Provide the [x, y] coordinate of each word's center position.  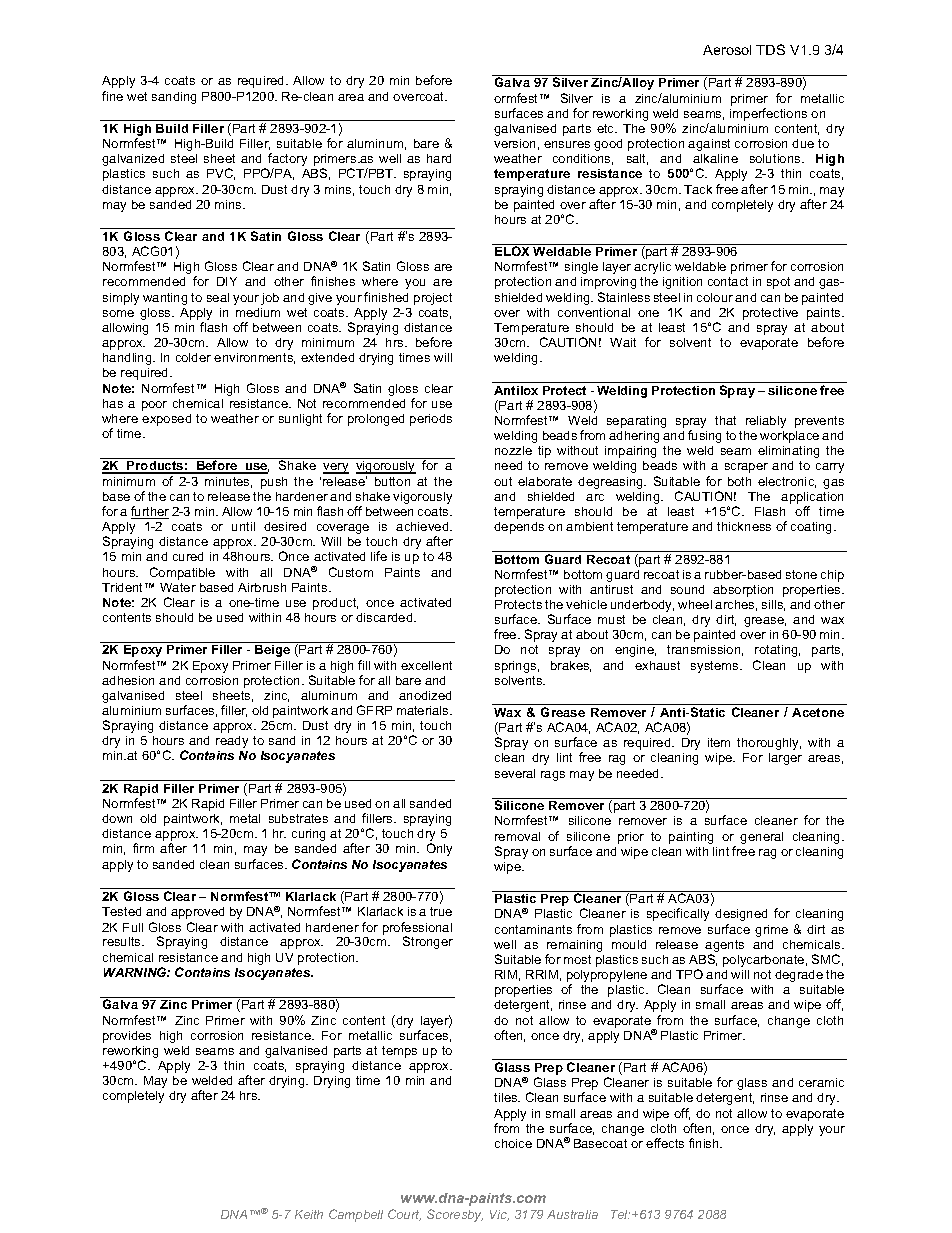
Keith [309, 1214]
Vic [499, 1215]
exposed [166, 420]
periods [431, 420]
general [761, 838]
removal [517, 836]
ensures [567, 144]
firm [143, 848]
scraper [746, 468]
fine [112, 96]
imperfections [768, 114]
